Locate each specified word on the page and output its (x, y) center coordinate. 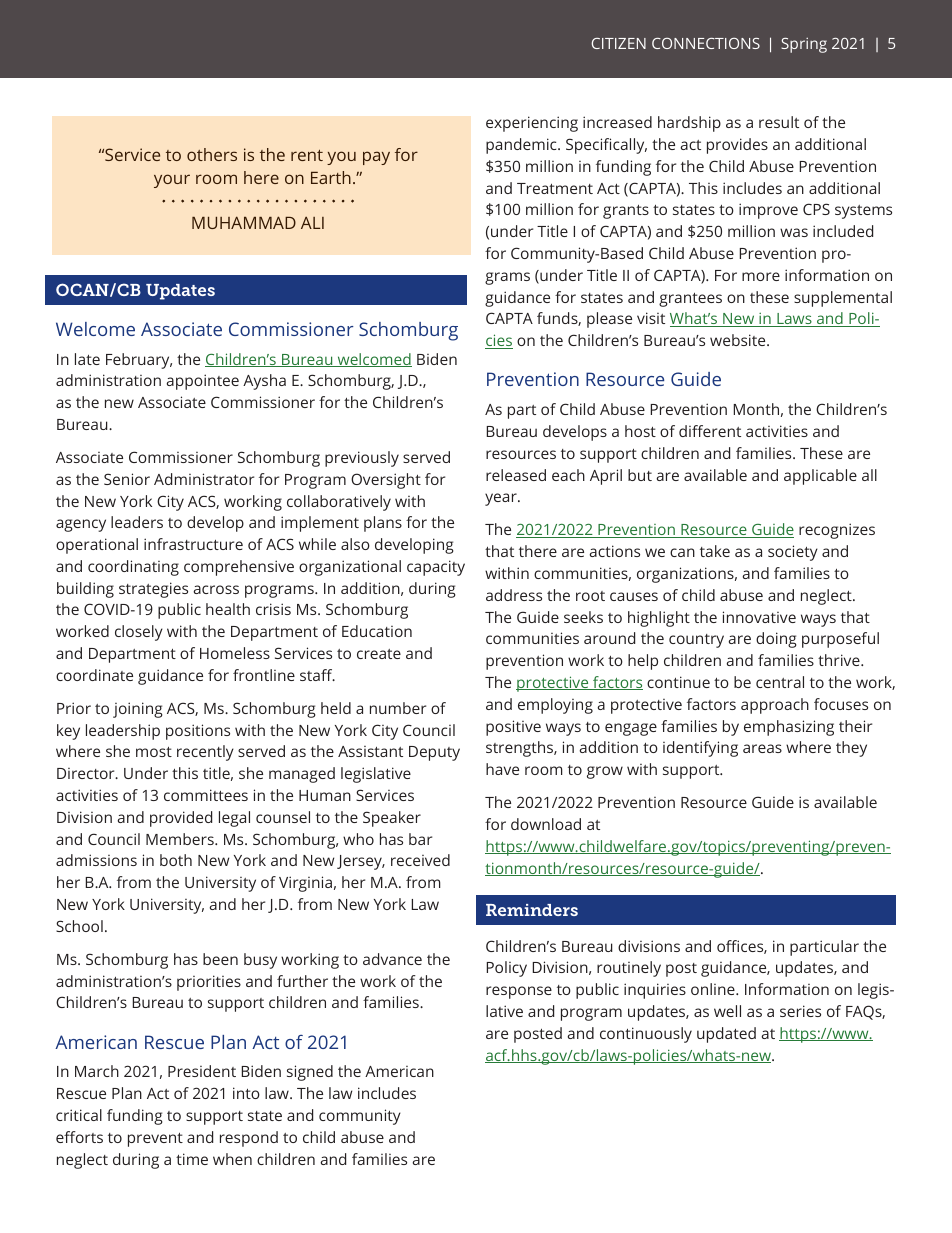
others (212, 154)
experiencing (532, 124)
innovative (759, 617)
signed (310, 1073)
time (192, 1159)
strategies (153, 590)
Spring (804, 45)
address (514, 595)
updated (726, 1035)
